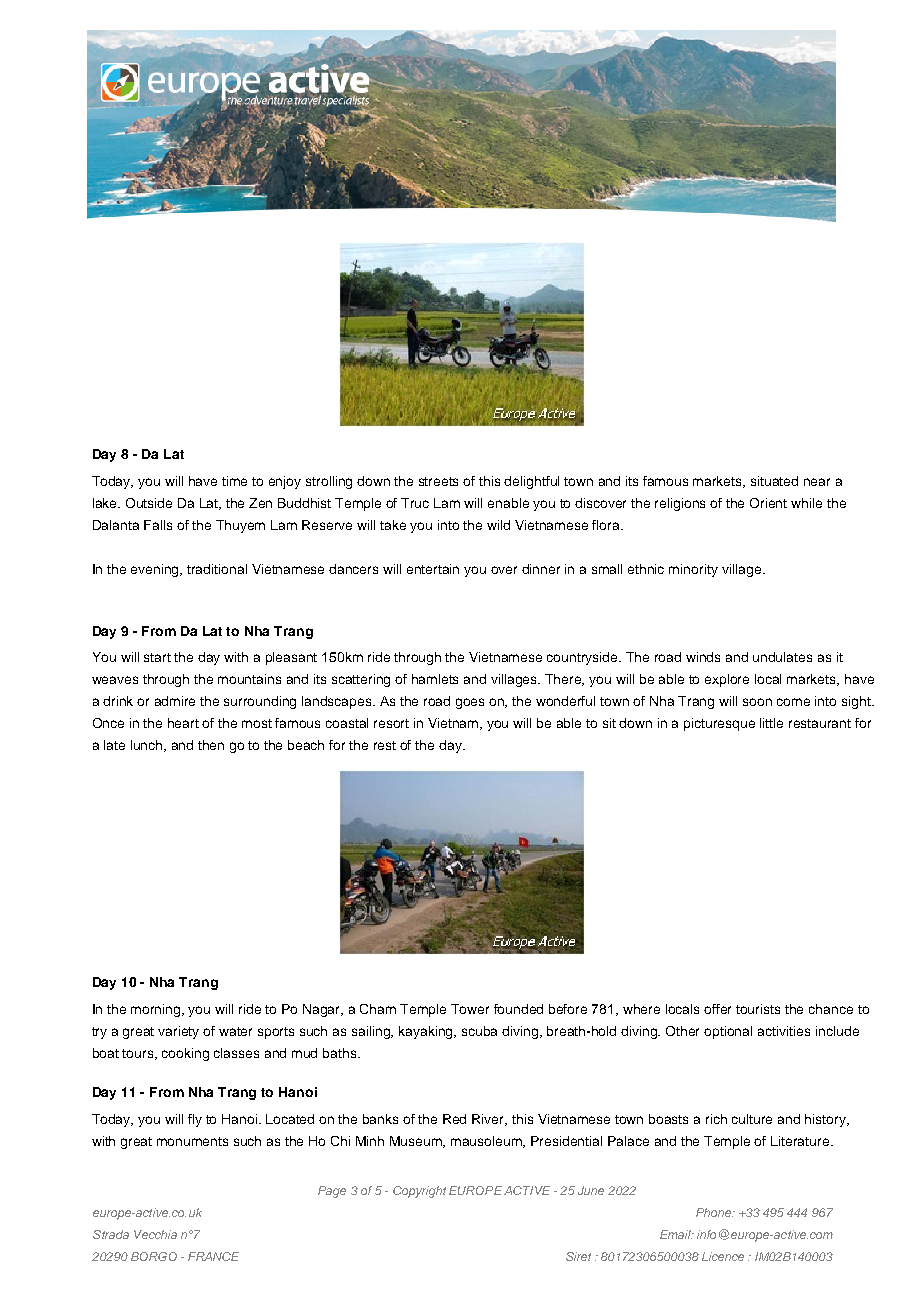  I want to click on Copyright, so click(419, 1192).
